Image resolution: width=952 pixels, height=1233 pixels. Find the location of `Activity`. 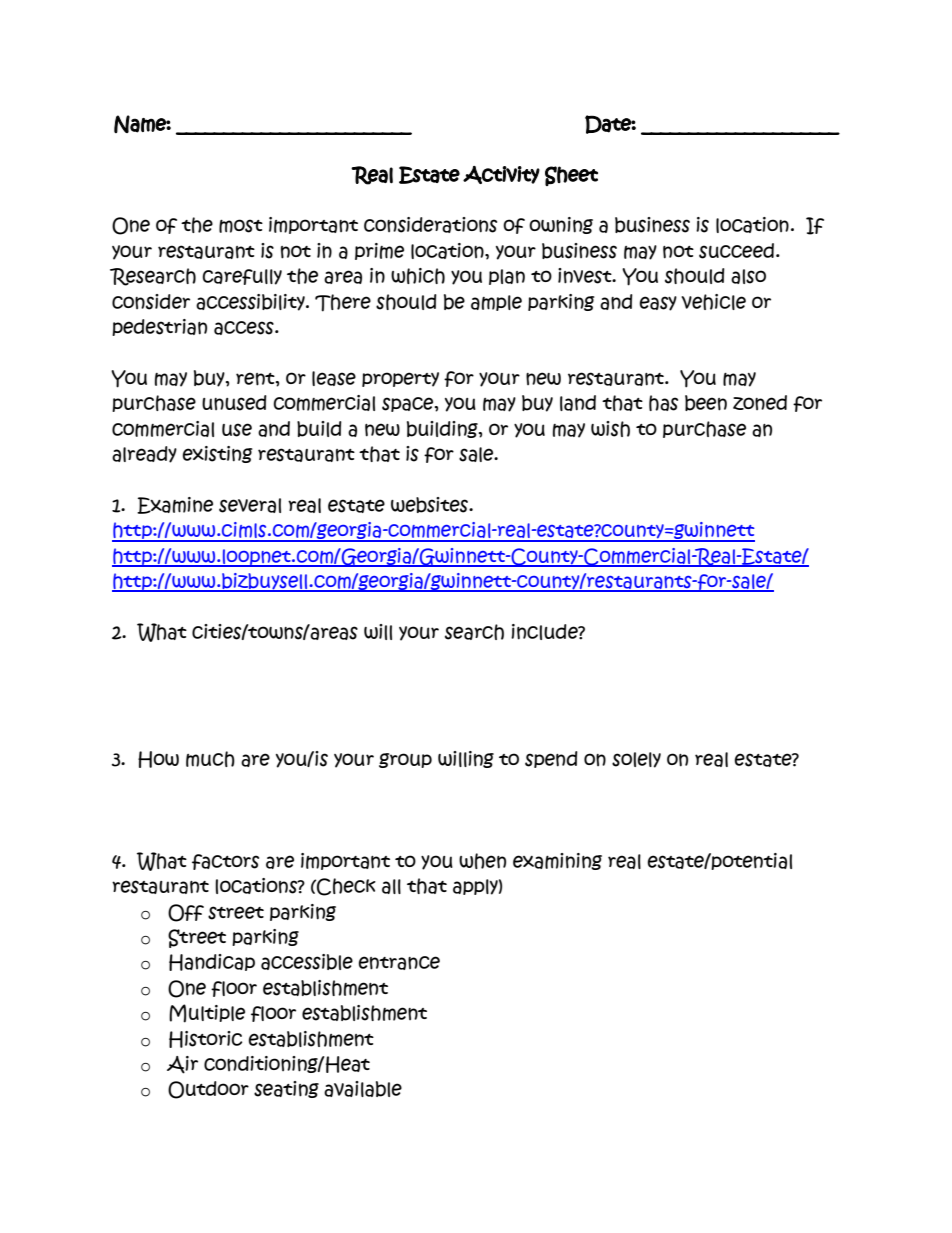

Activity is located at coordinates (501, 175).
